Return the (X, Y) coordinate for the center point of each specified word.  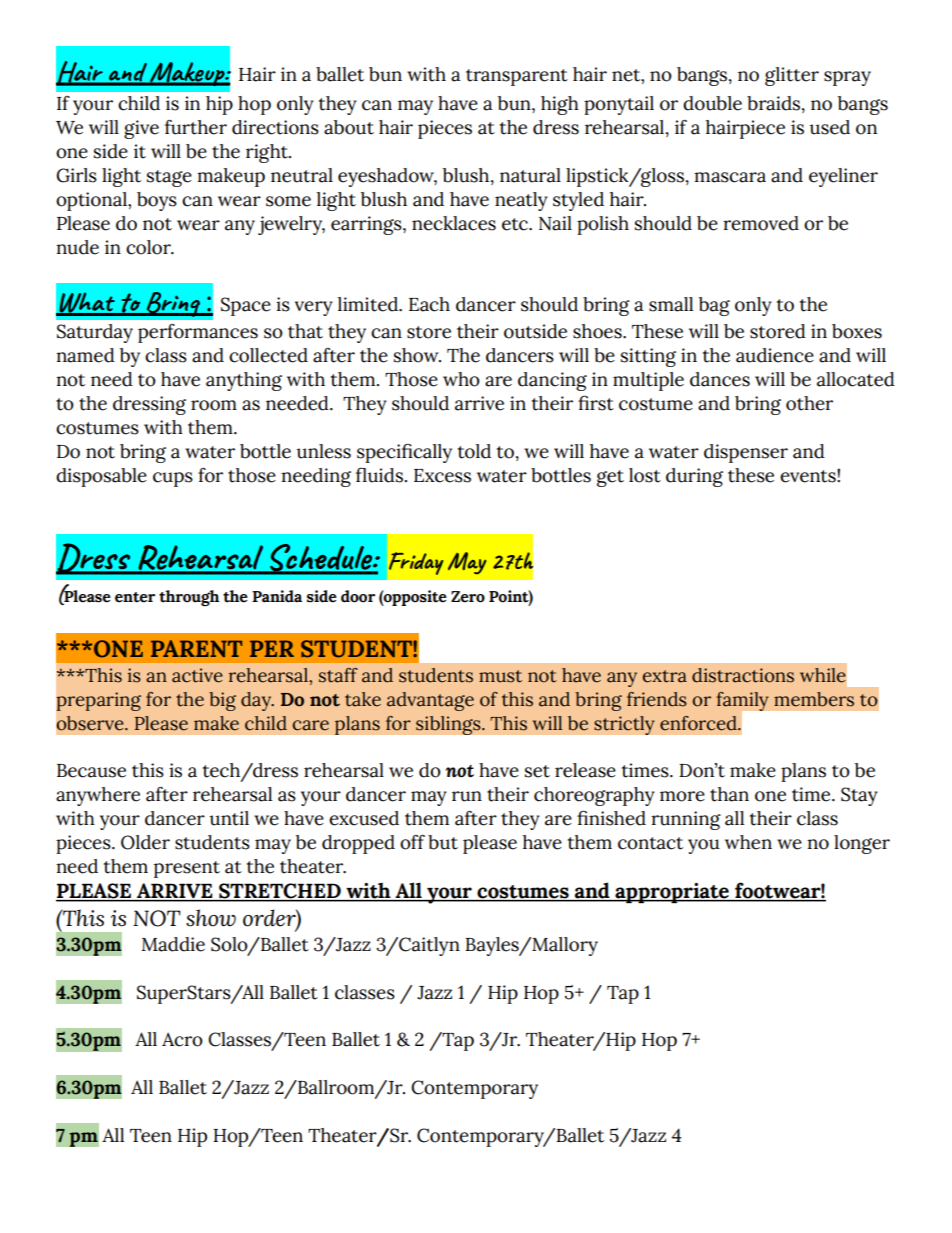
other (809, 403)
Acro (182, 1040)
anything (244, 381)
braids (775, 104)
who (461, 379)
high (560, 105)
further (196, 127)
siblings (449, 725)
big (222, 701)
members (814, 699)
